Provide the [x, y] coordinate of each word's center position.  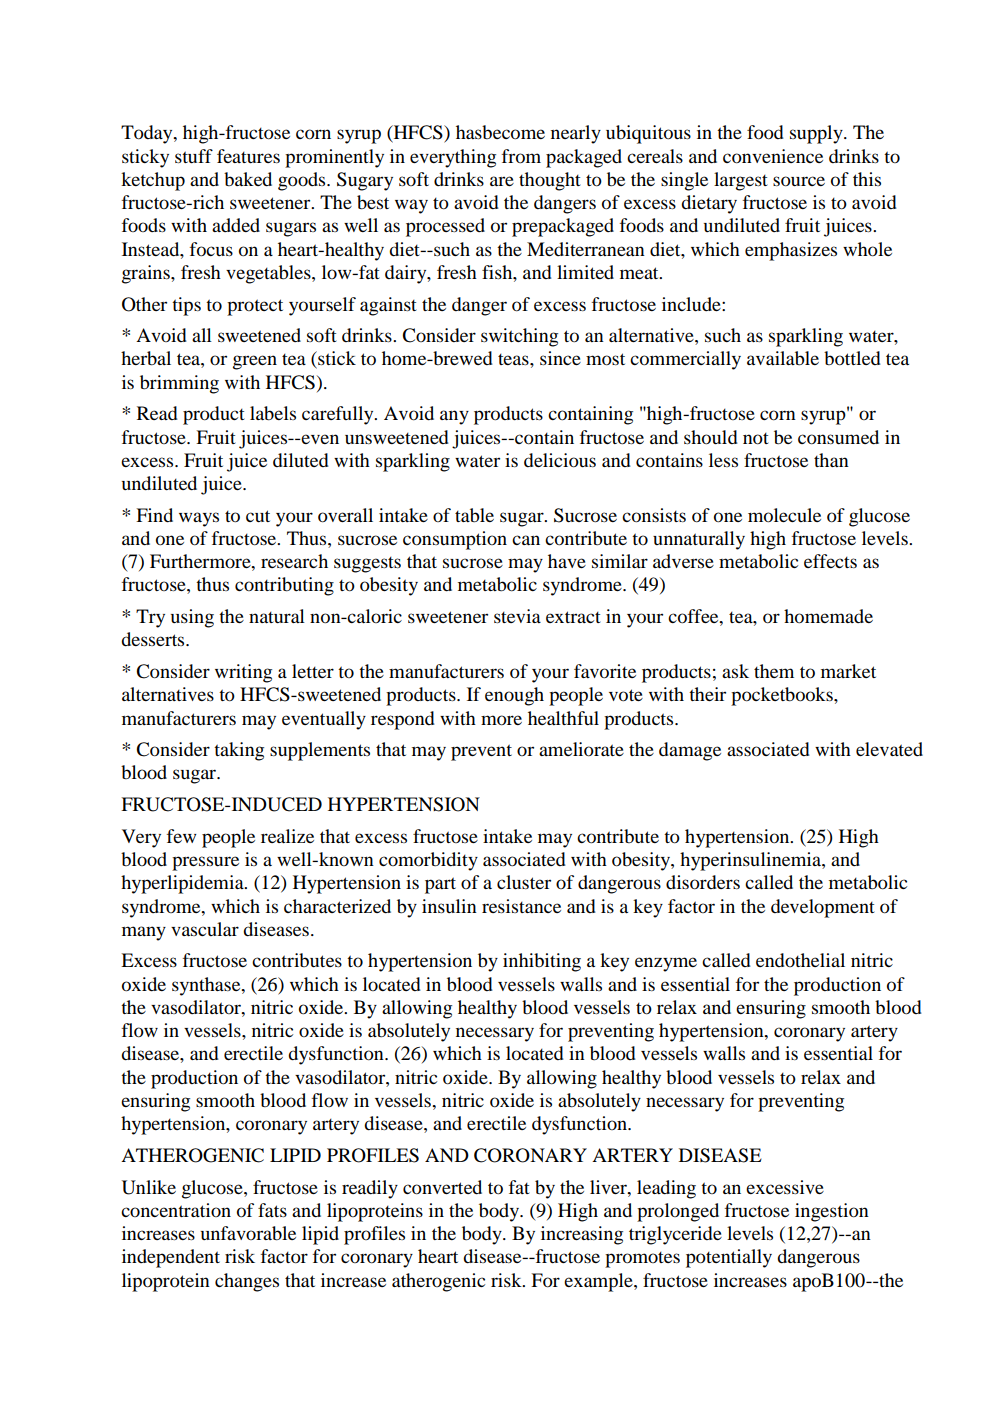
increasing [582, 1235]
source [799, 181]
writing [243, 673]
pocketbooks [783, 696]
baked [248, 179]
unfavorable [248, 1233]
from [521, 156]
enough [514, 696]
